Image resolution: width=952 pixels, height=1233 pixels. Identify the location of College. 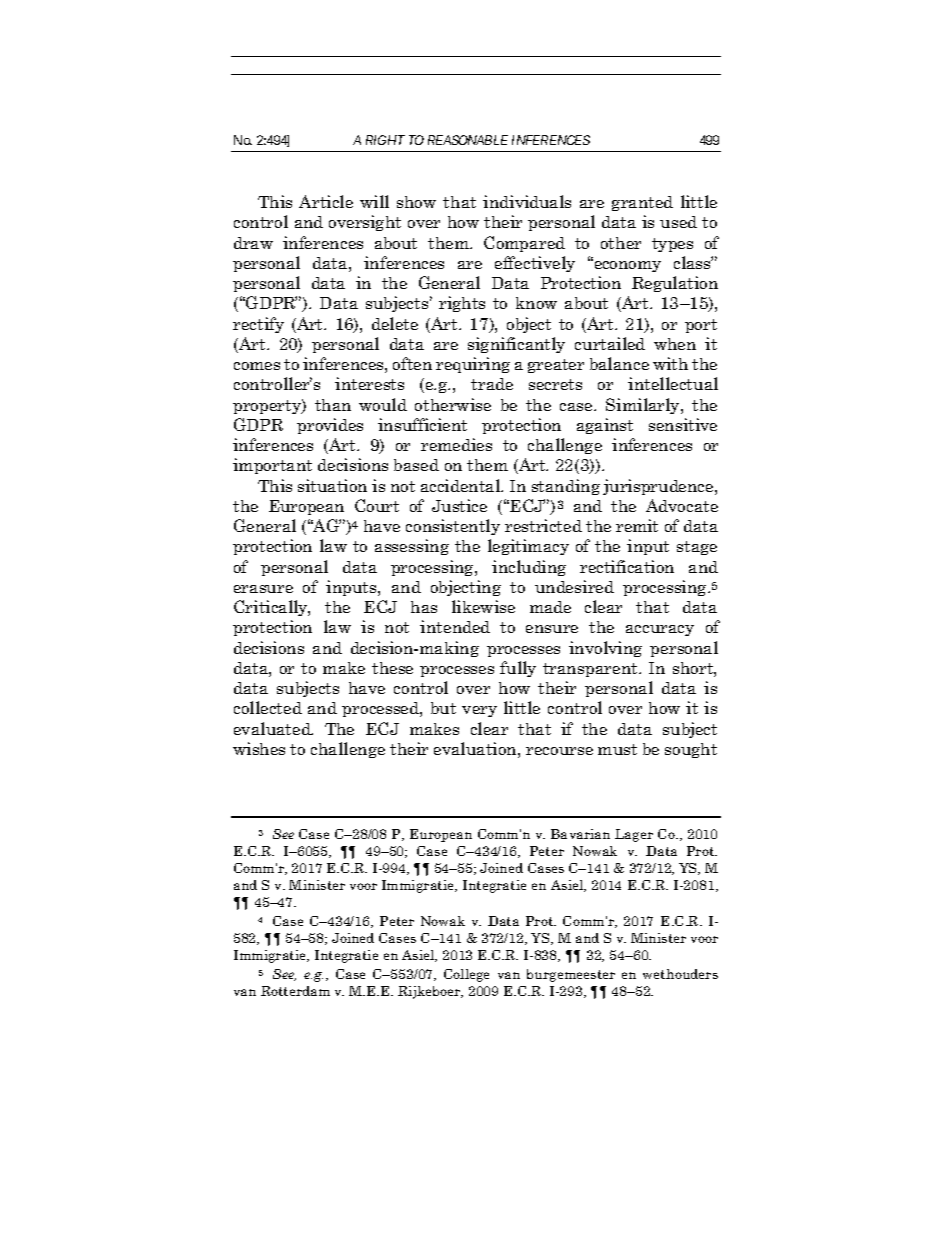
(466, 975).
